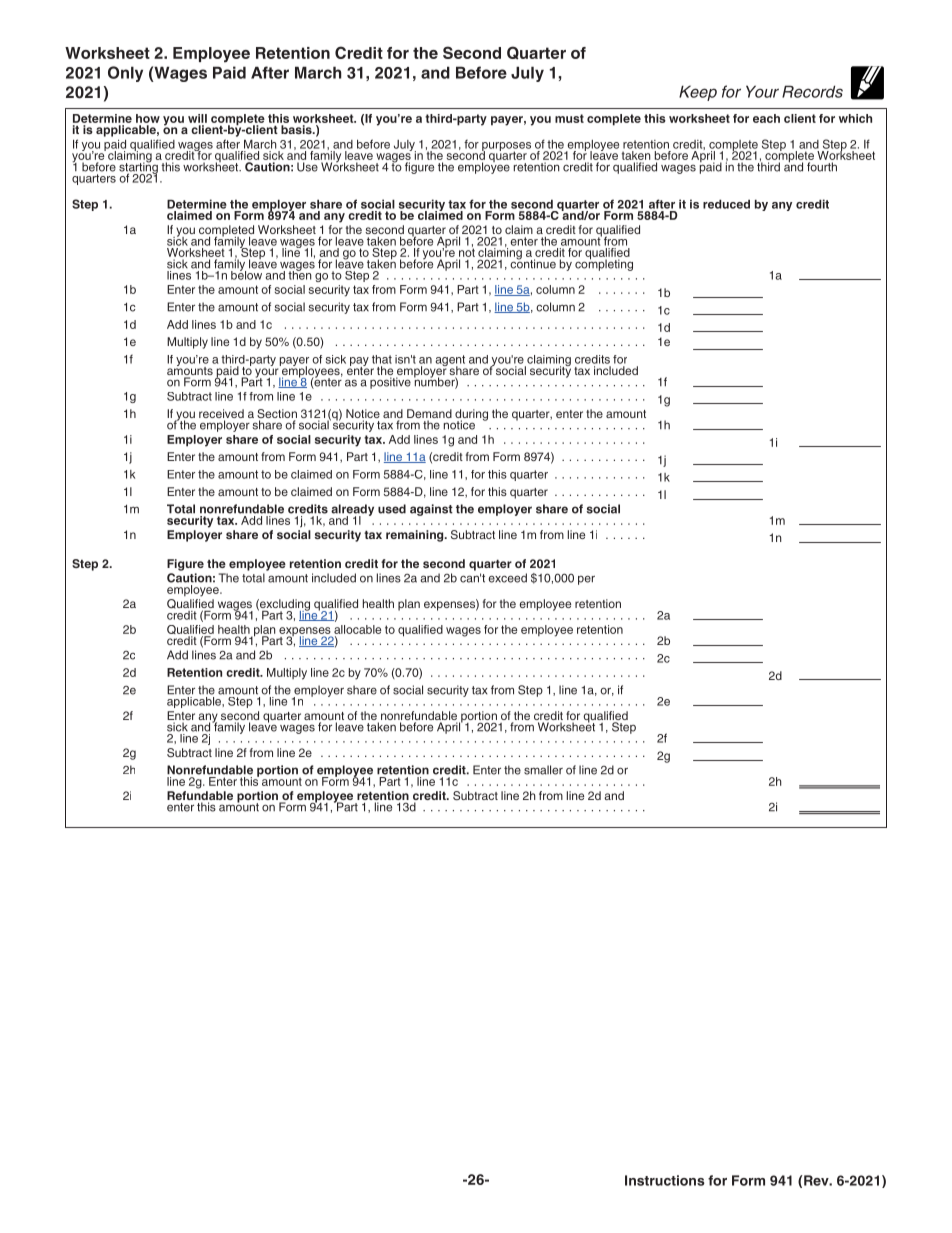 The height and width of the screenshot is (1233, 952). I want to click on Keep, so click(698, 93).
